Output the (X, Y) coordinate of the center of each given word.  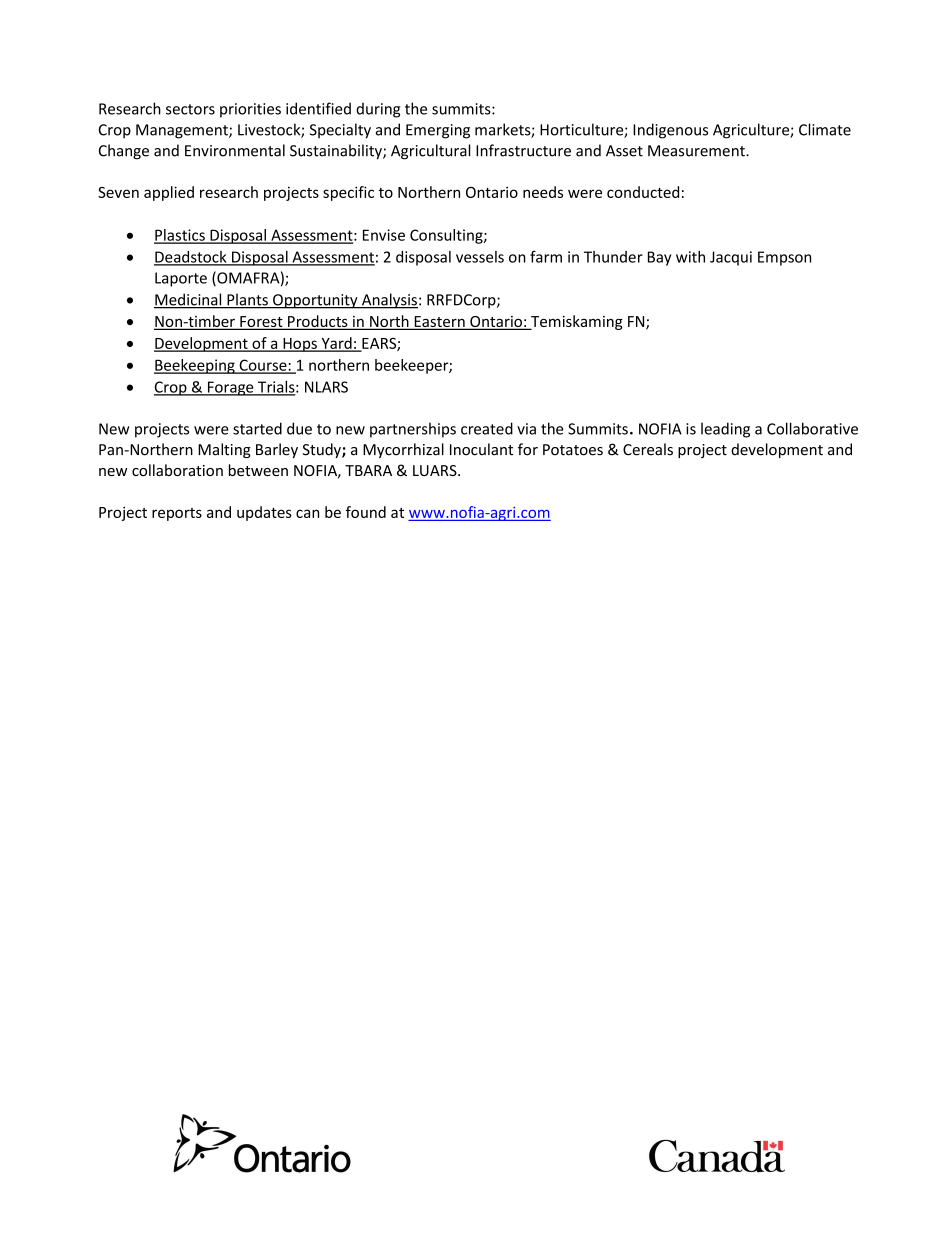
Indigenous (670, 131)
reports (177, 514)
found (366, 512)
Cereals (648, 449)
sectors (190, 109)
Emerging (438, 131)
